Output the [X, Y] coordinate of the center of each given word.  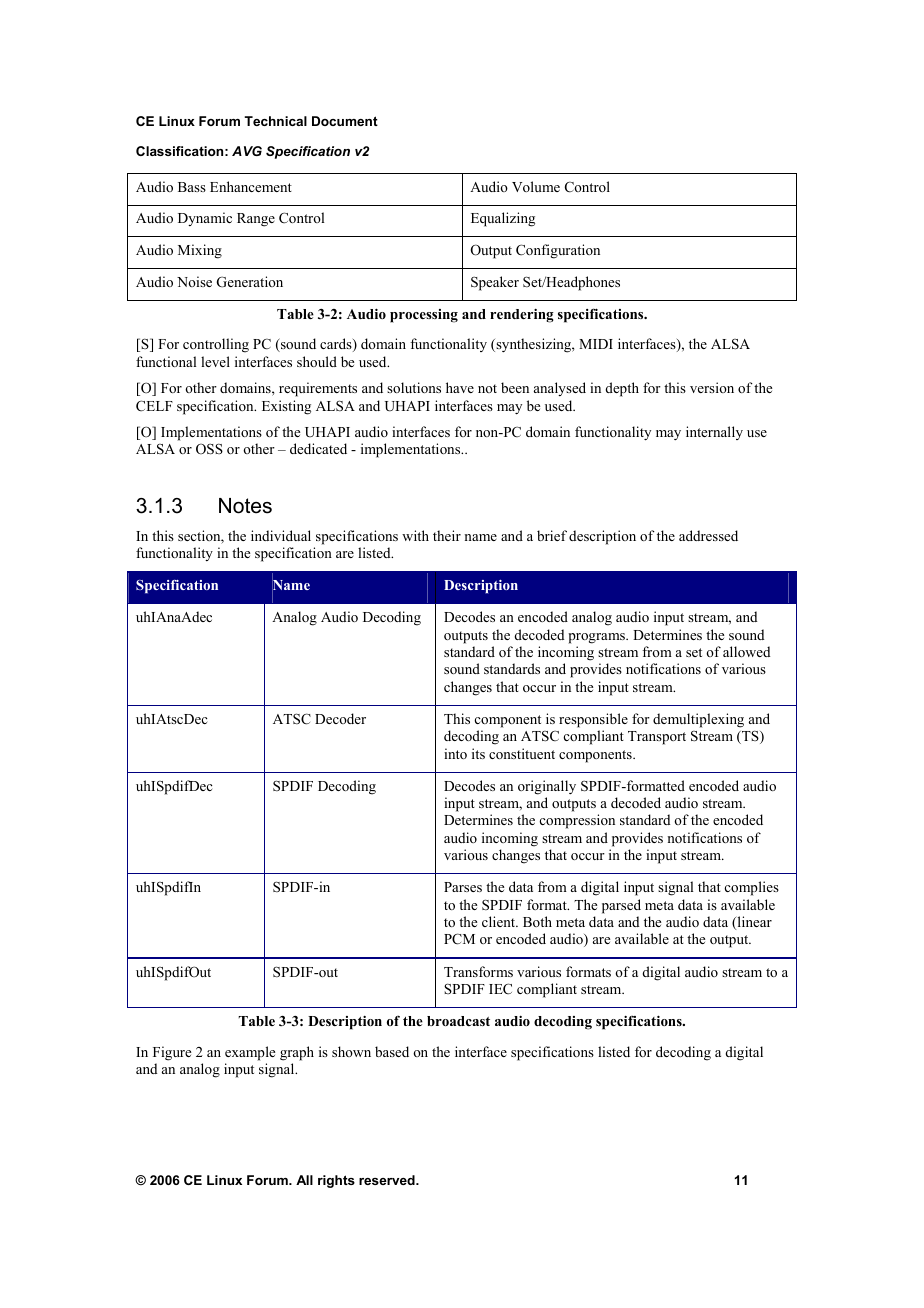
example [250, 1053]
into [455, 753]
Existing [286, 407]
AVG [247, 151]
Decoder [340, 718]
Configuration [558, 251]
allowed [746, 651]
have [460, 387]
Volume [536, 186]
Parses [463, 887]
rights [336, 1181]
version [712, 387]
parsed [621, 906]
